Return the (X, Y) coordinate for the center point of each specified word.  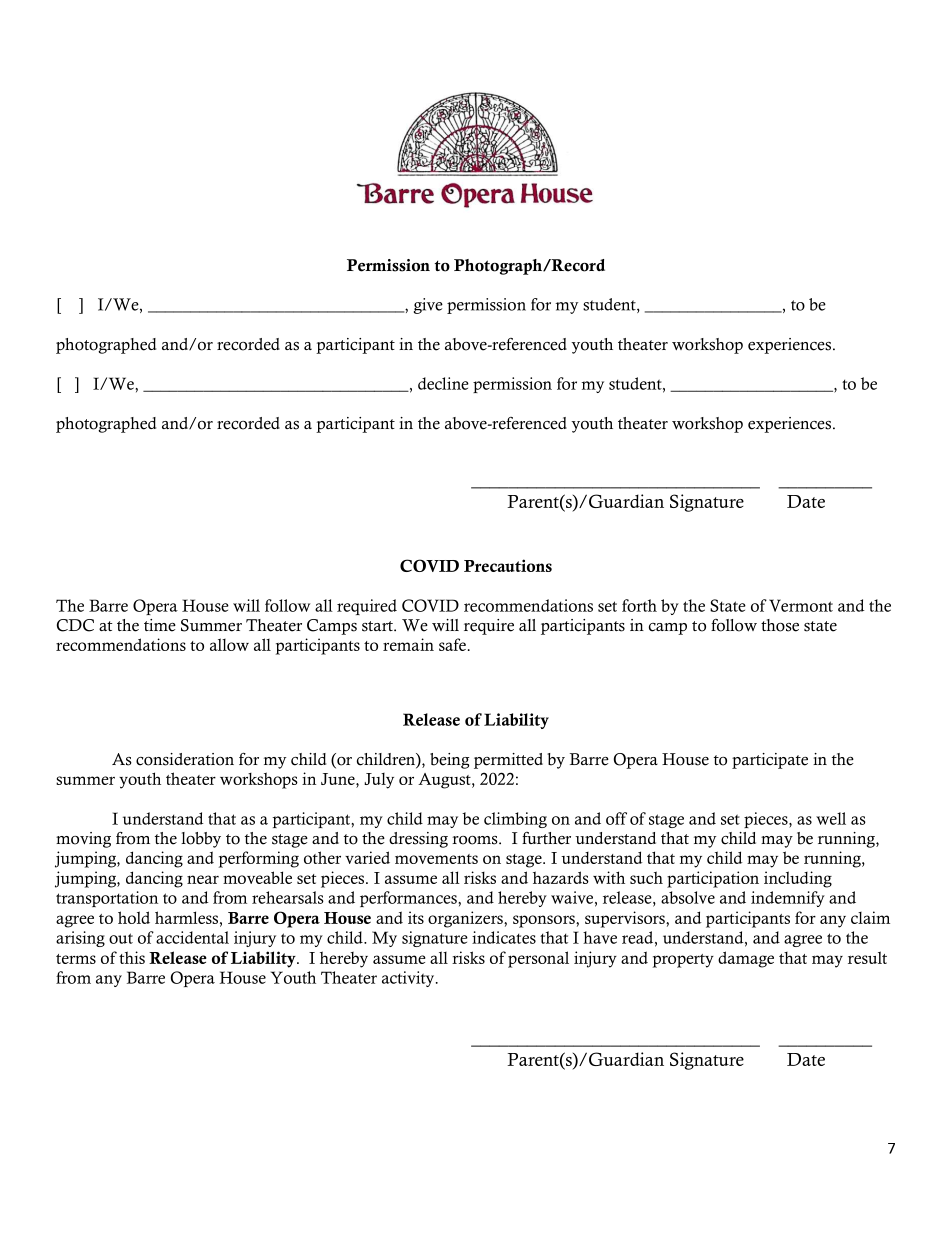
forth (639, 605)
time (160, 625)
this (132, 957)
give (428, 306)
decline (443, 383)
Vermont (801, 605)
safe (452, 644)
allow (229, 644)
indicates (504, 937)
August (445, 781)
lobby (201, 840)
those (780, 625)
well (831, 818)
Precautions (508, 565)
